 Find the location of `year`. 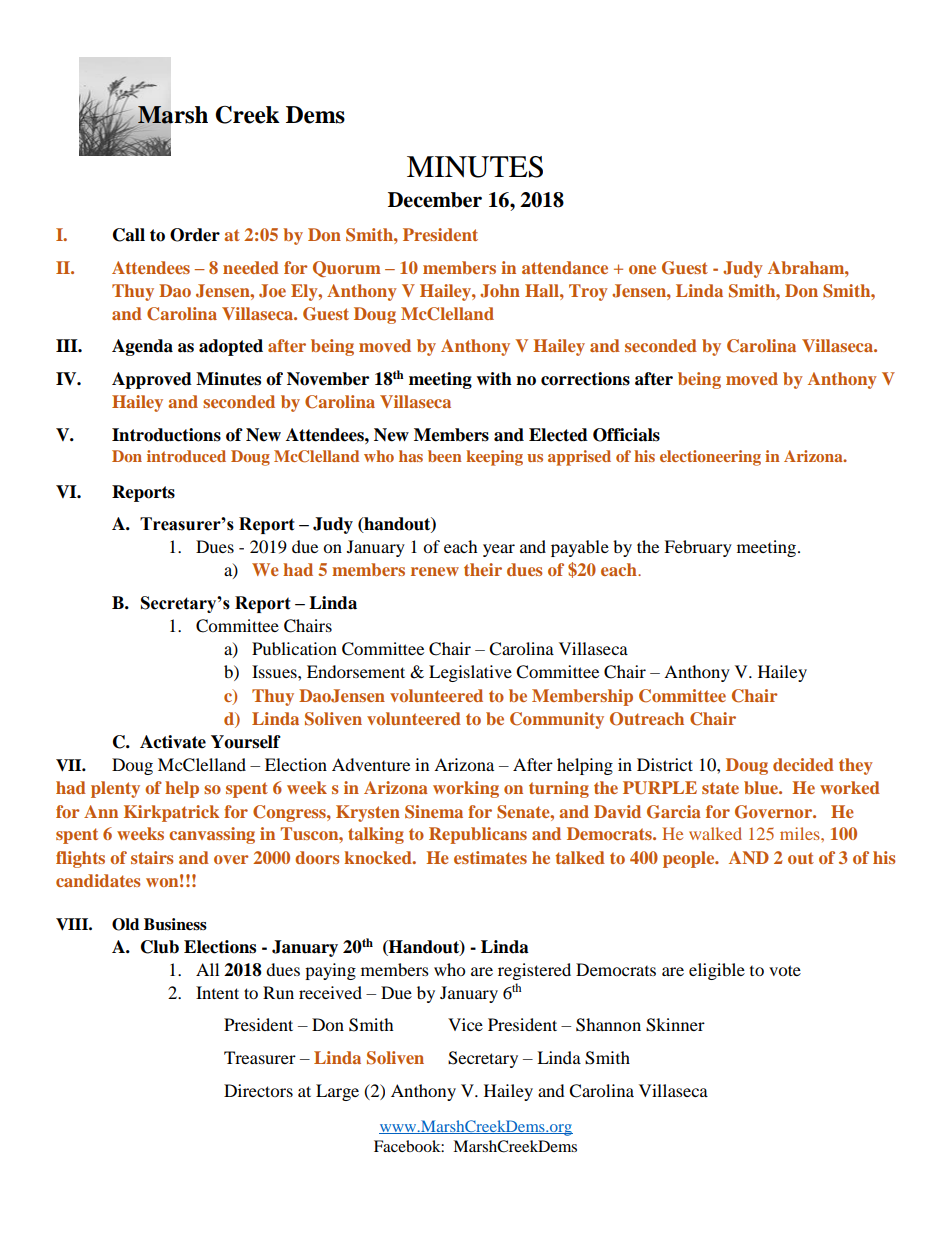

year is located at coordinates (499, 550).
